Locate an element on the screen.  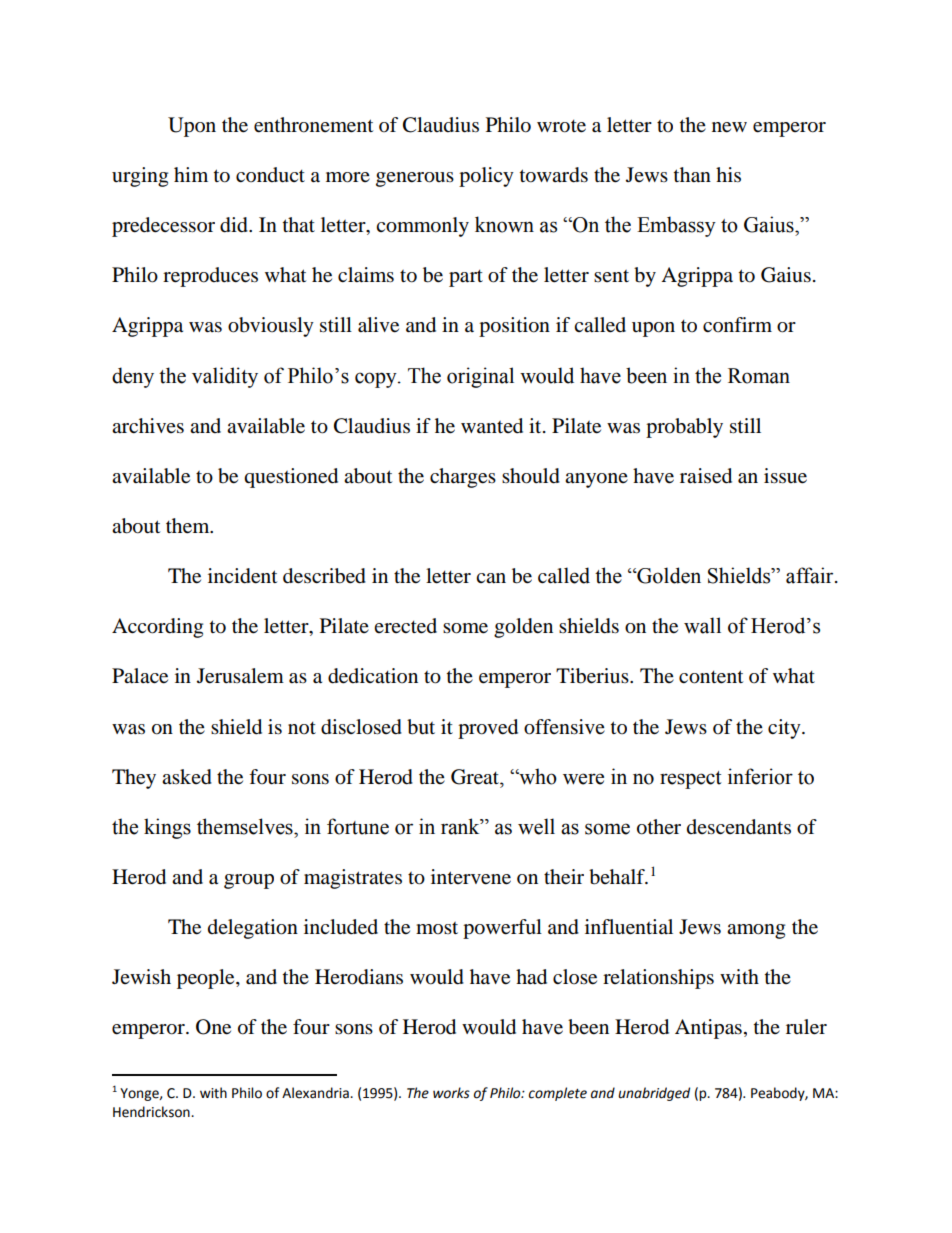
his is located at coordinates (728, 174).
